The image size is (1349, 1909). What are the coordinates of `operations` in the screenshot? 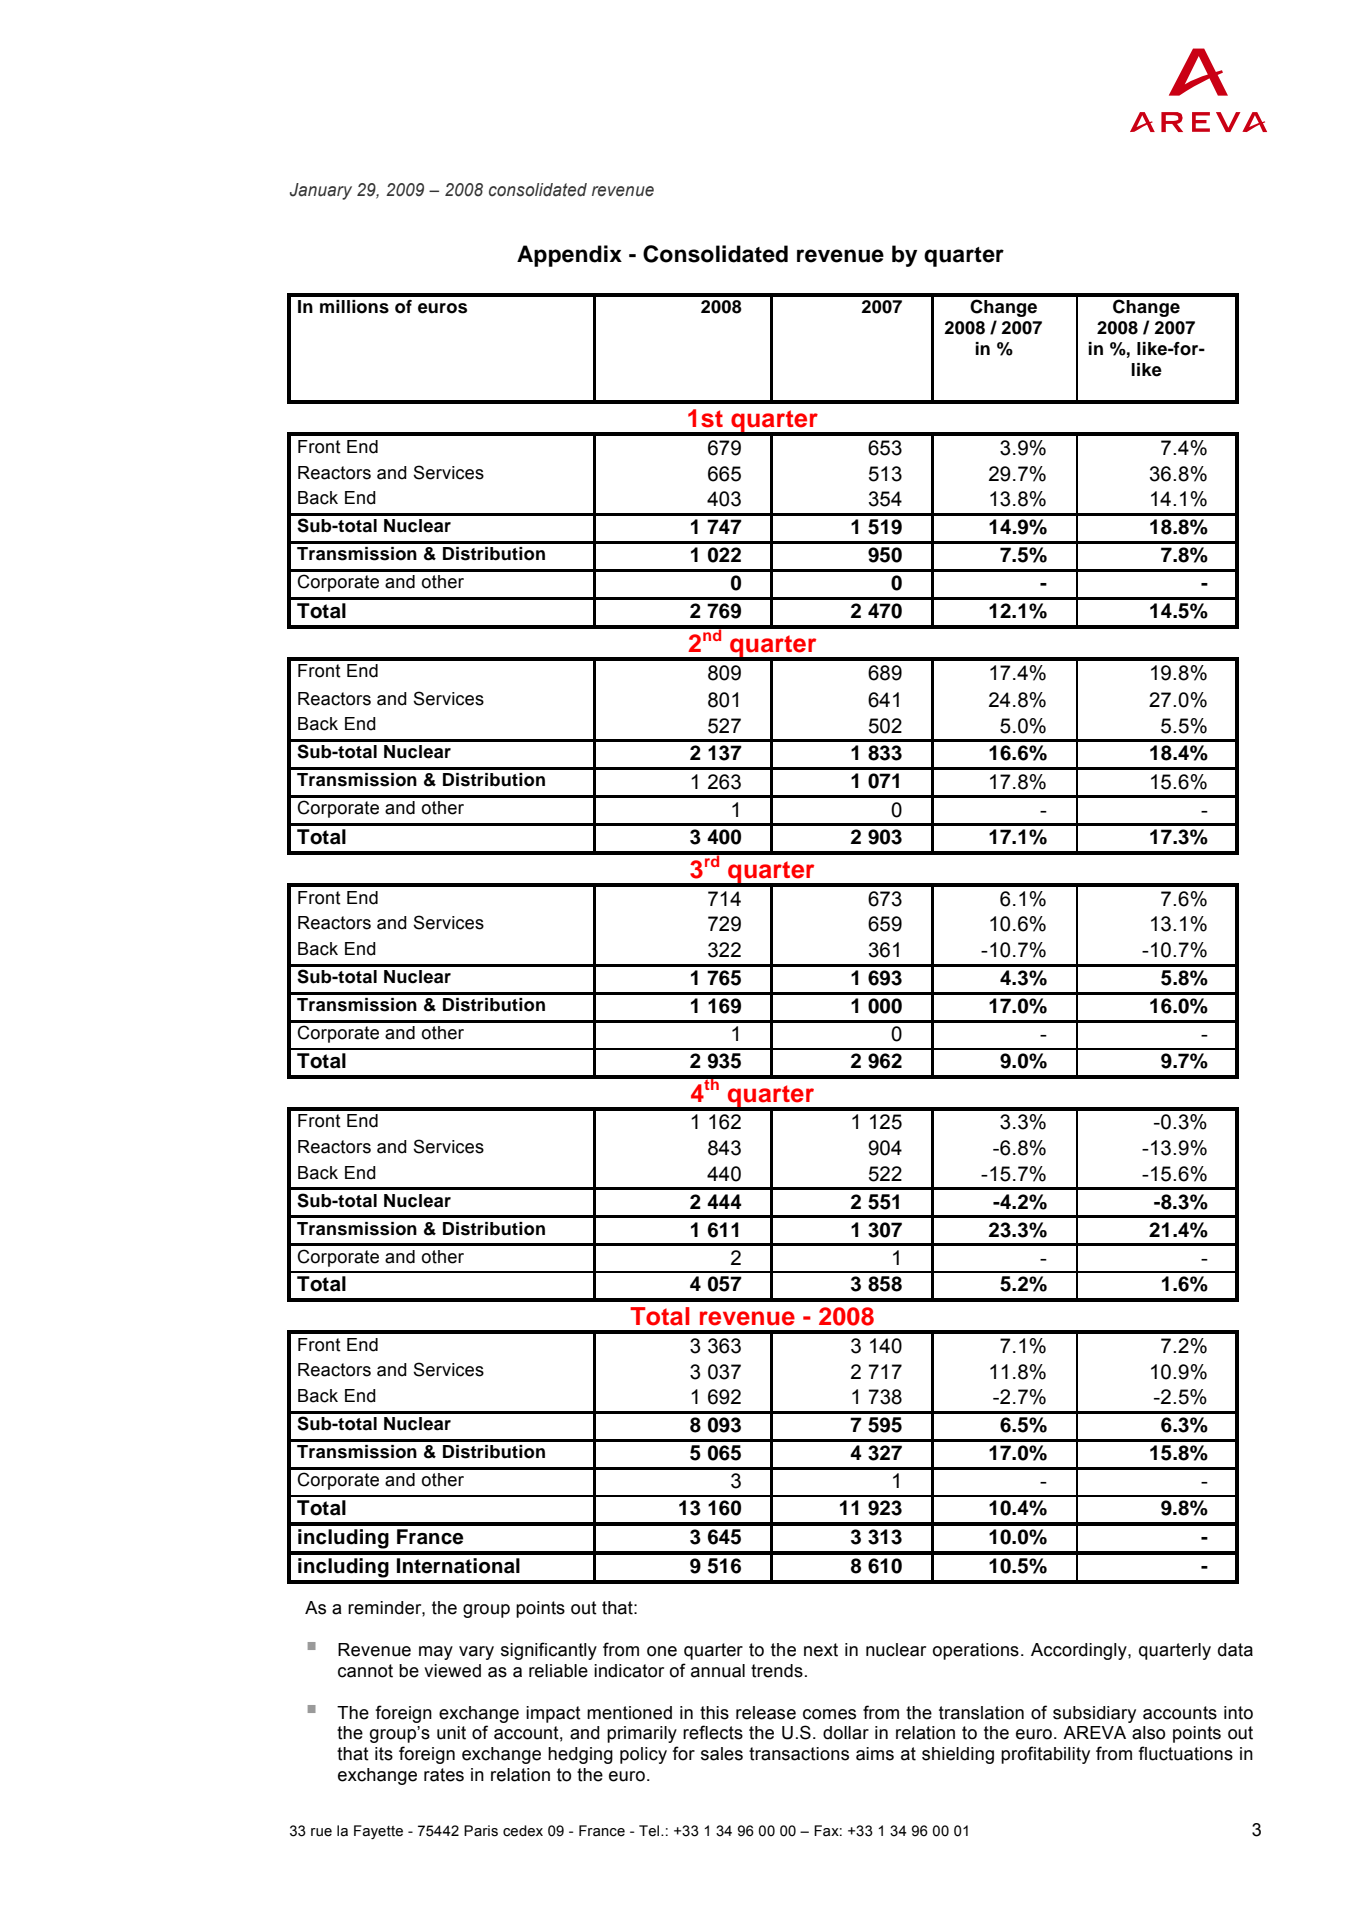 It's located at (976, 1651).
